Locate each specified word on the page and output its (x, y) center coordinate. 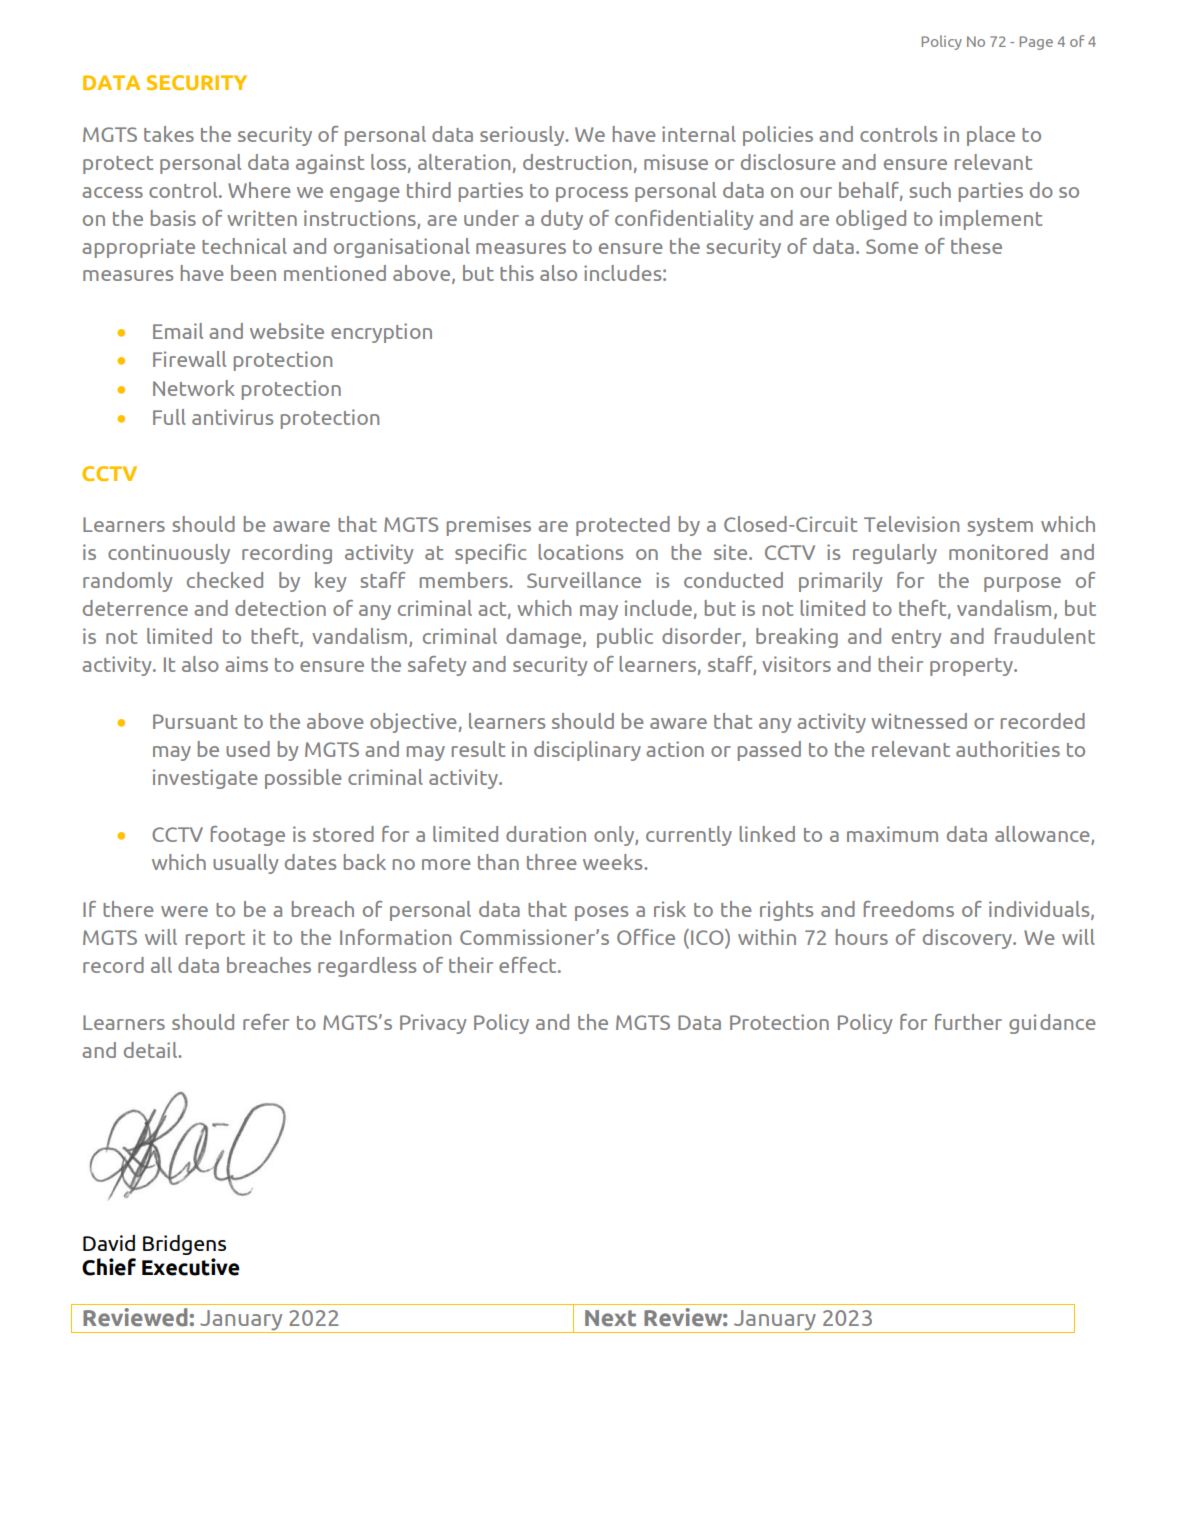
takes (169, 134)
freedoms (909, 909)
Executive (191, 1267)
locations (581, 552)
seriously (523, 136)
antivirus (232, 417)
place (991, 136)
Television (911, 524)
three (552, 862)
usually (246, 864)
